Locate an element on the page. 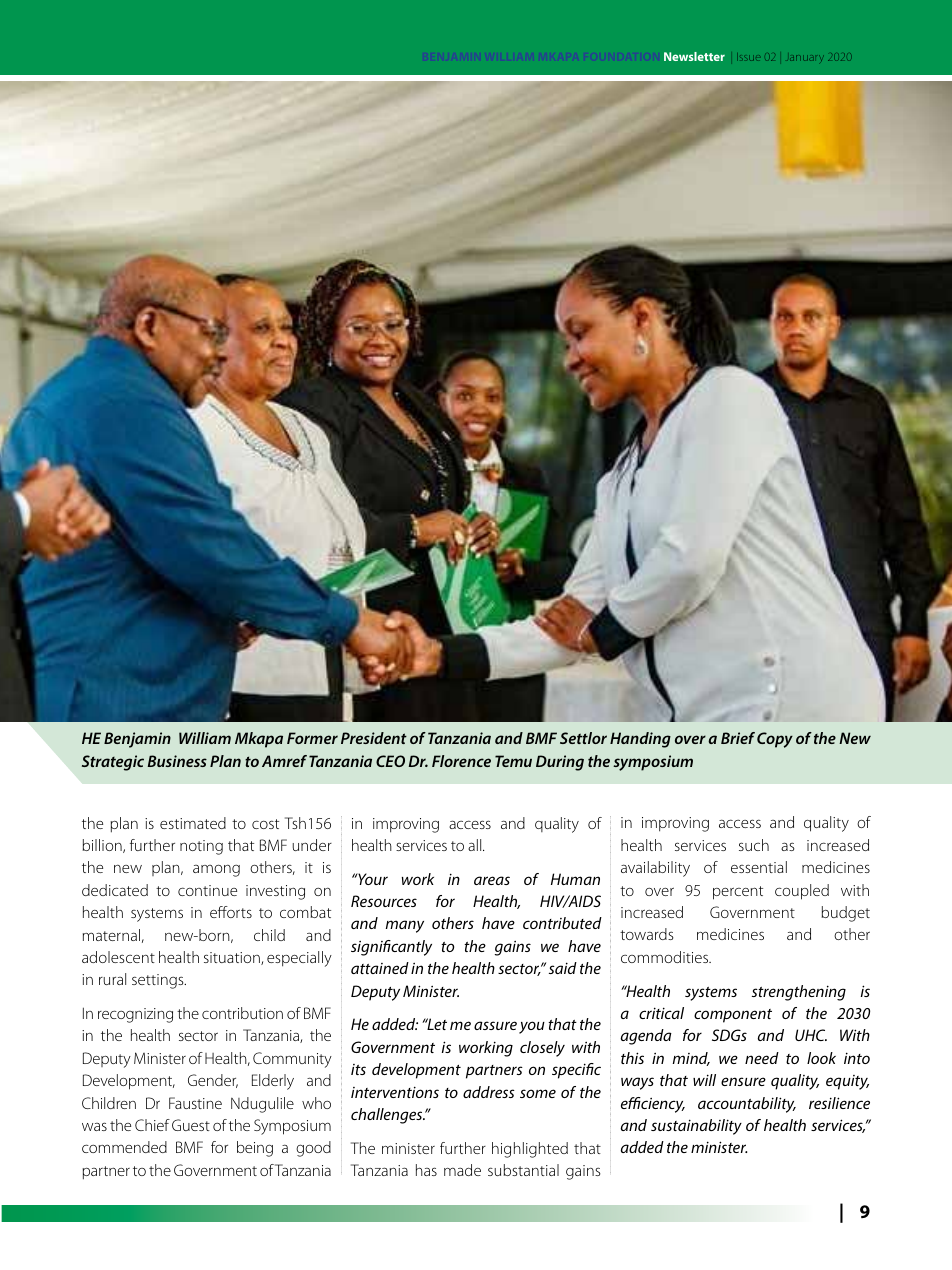  Brief is located at coordinates (738, 738).
